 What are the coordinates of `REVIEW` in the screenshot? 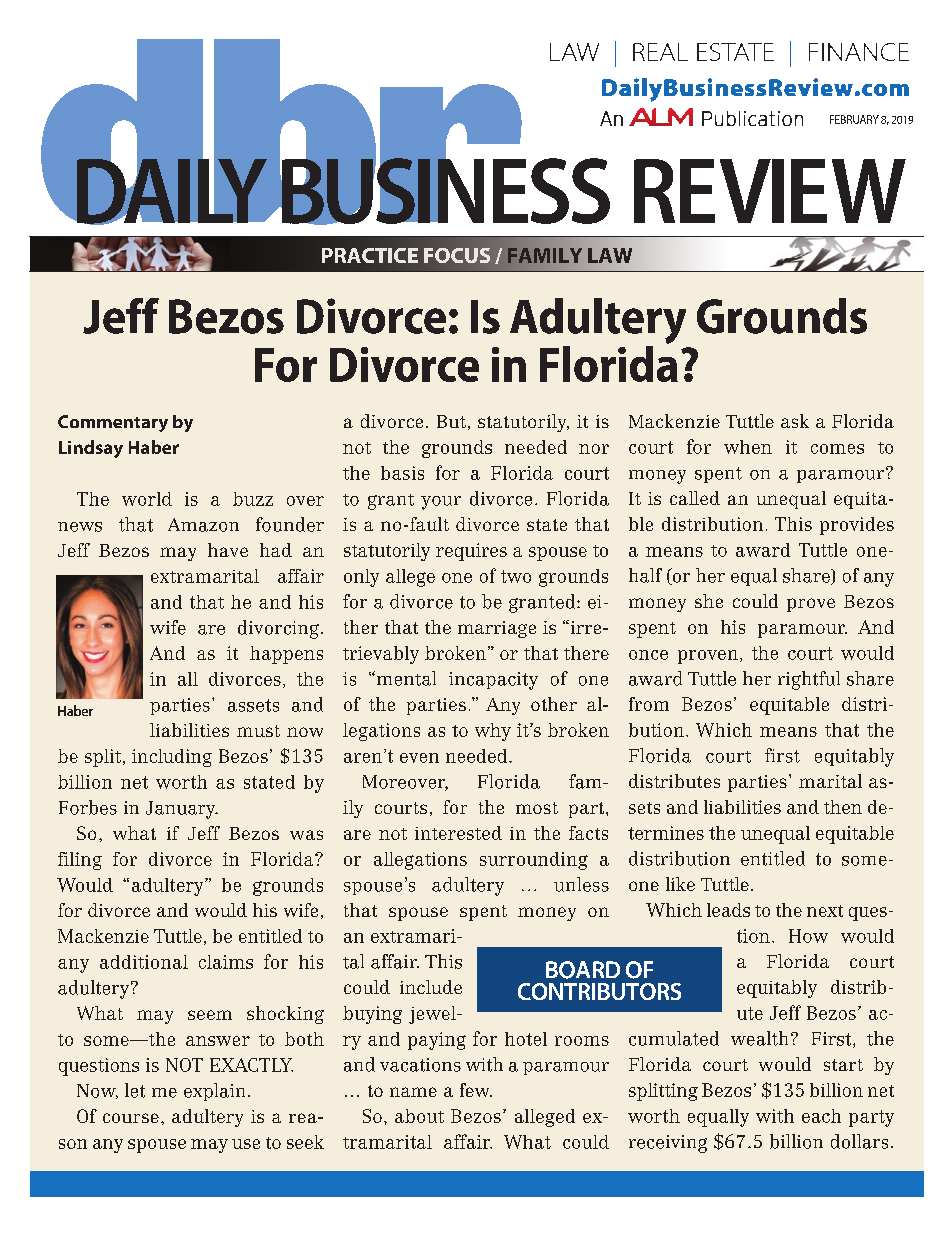 It's located at (770, 191).
